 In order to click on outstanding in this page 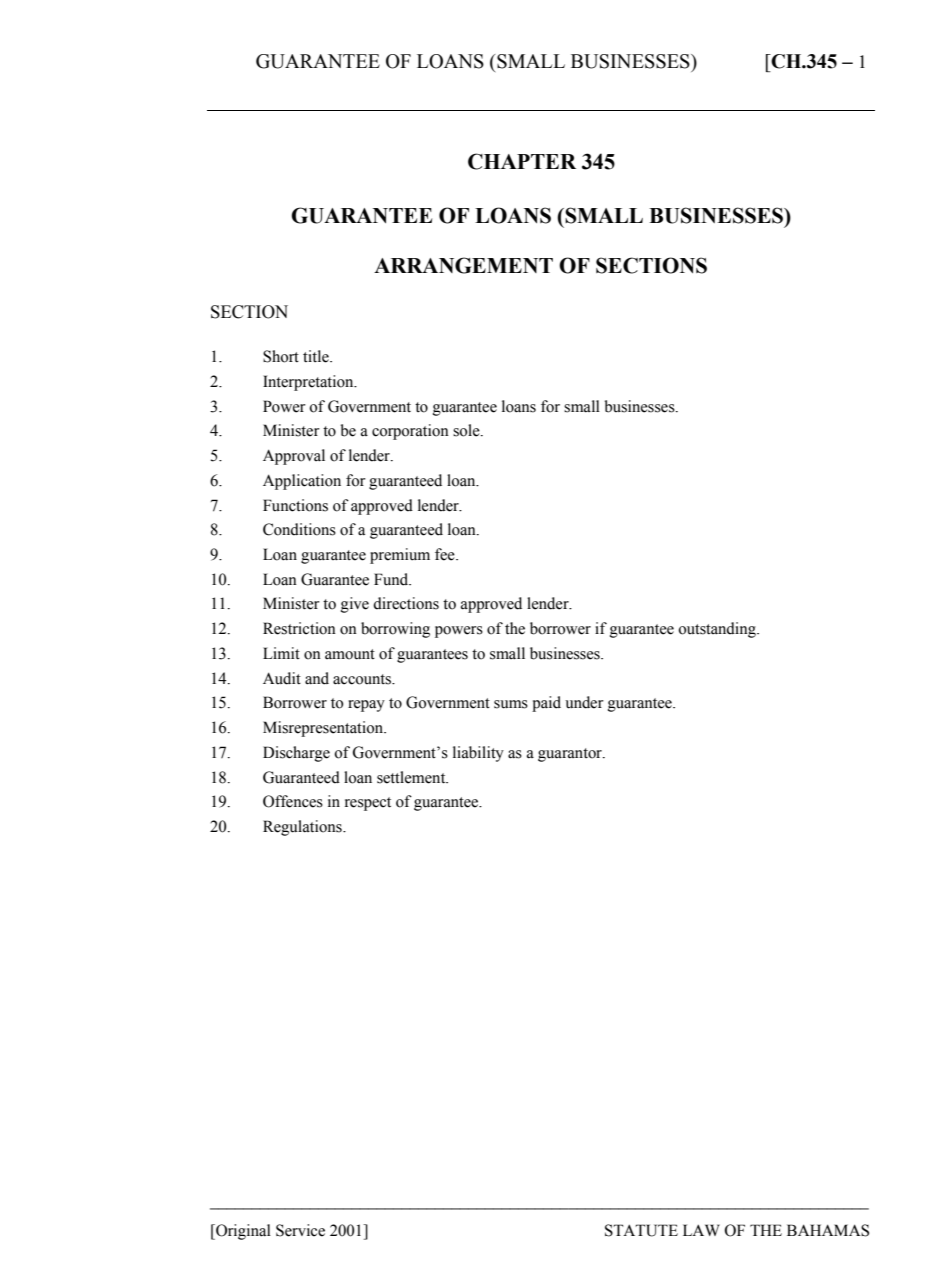, I will do `click(718, 630)`.
